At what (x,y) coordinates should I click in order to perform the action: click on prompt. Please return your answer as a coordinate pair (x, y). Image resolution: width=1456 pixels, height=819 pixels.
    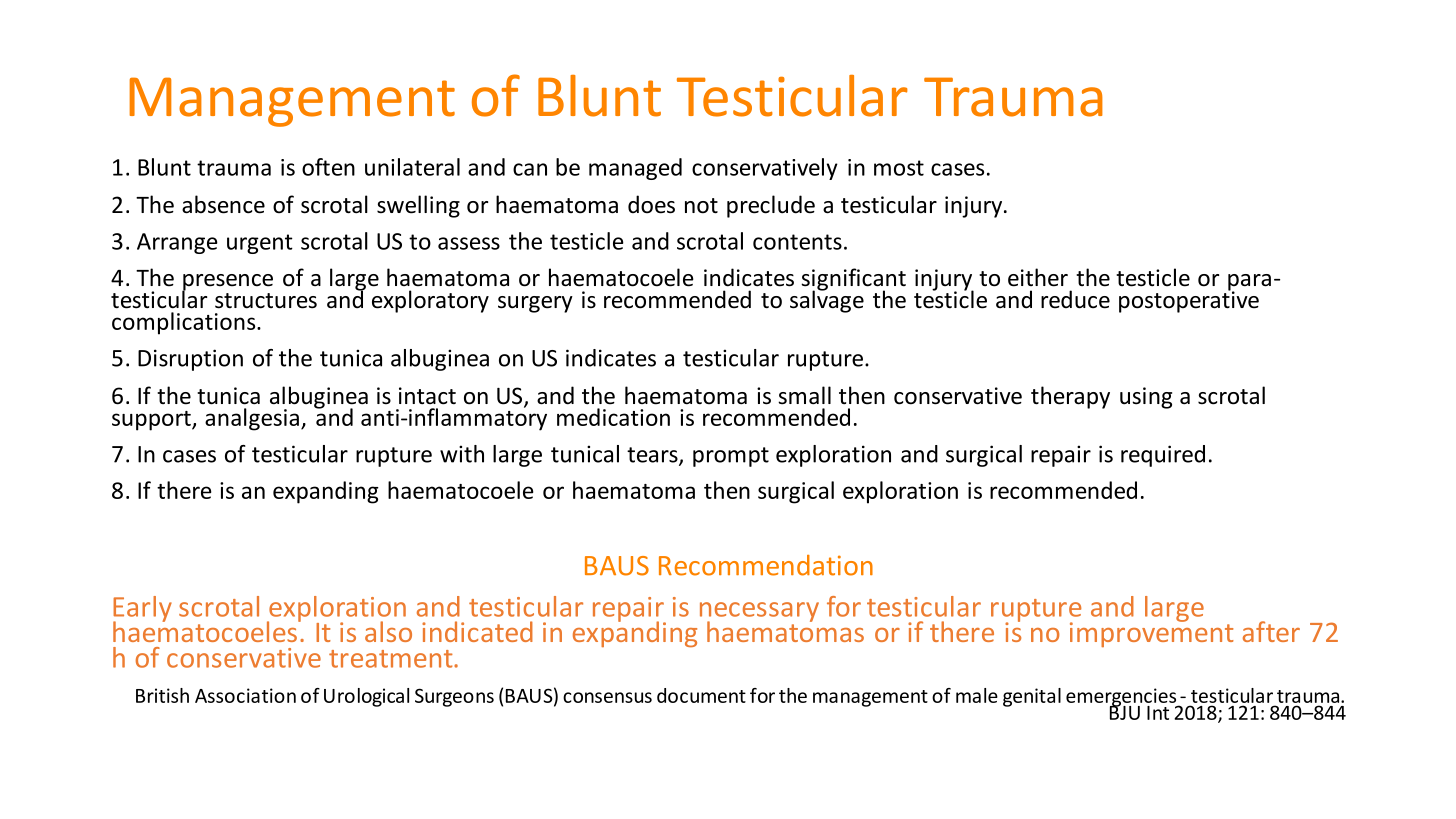
    Looking at the image, I should click on (731, 457).
